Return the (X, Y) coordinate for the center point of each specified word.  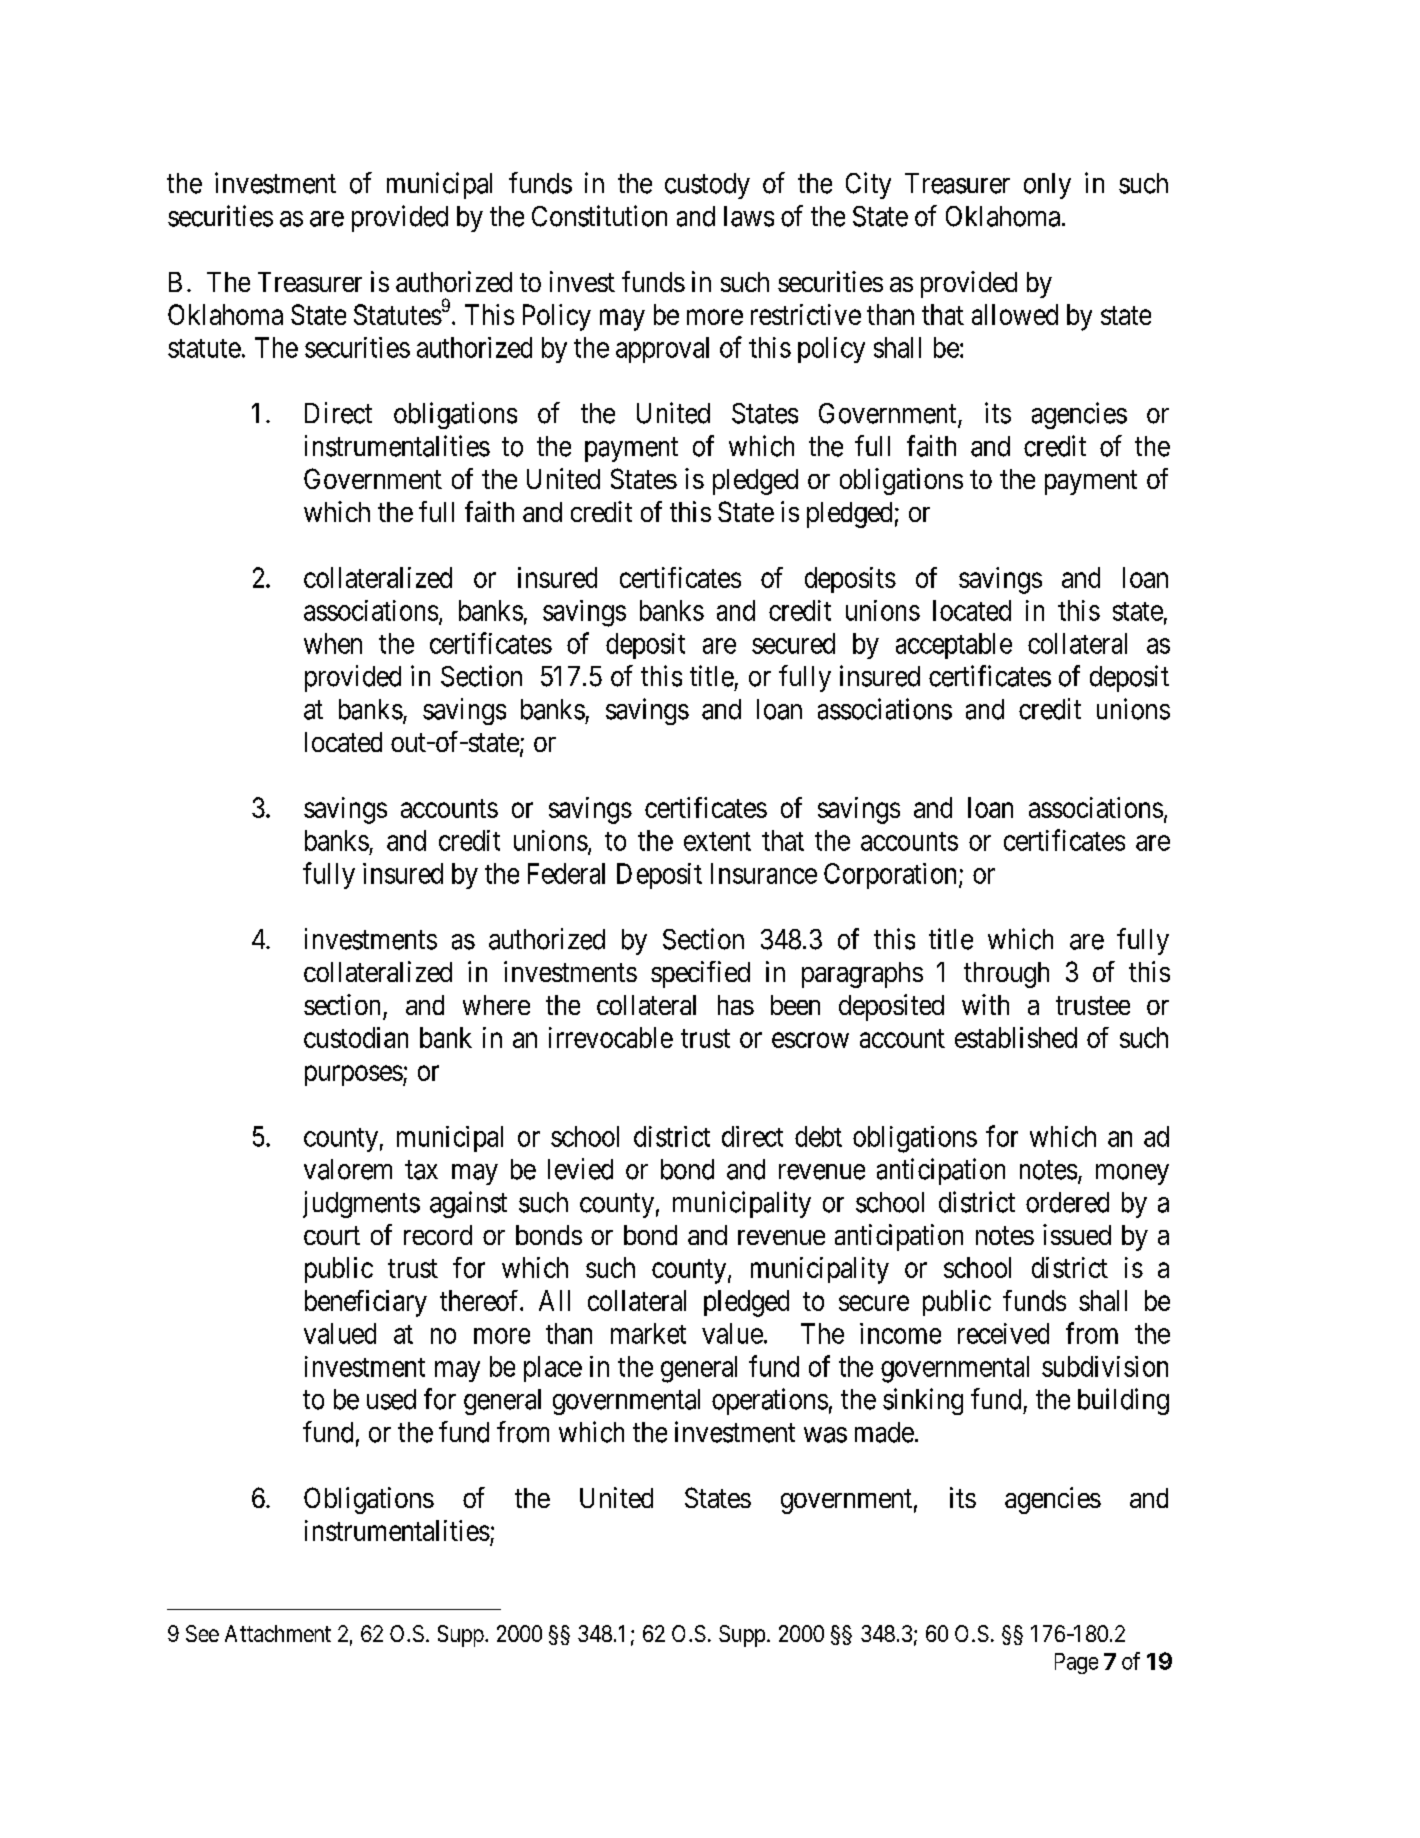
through (1006, 975)
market (648, 1333)
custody (707, 186)
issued (1077, 1234)
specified (700, 974)
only (1047, 186)
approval (662, 350)
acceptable (954, 646)
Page (1076, 1663)
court (332, 1235)
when (333, 643)
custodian (356, 1037)
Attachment (278, 1633)
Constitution (599, 216)
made (884, 1432)
